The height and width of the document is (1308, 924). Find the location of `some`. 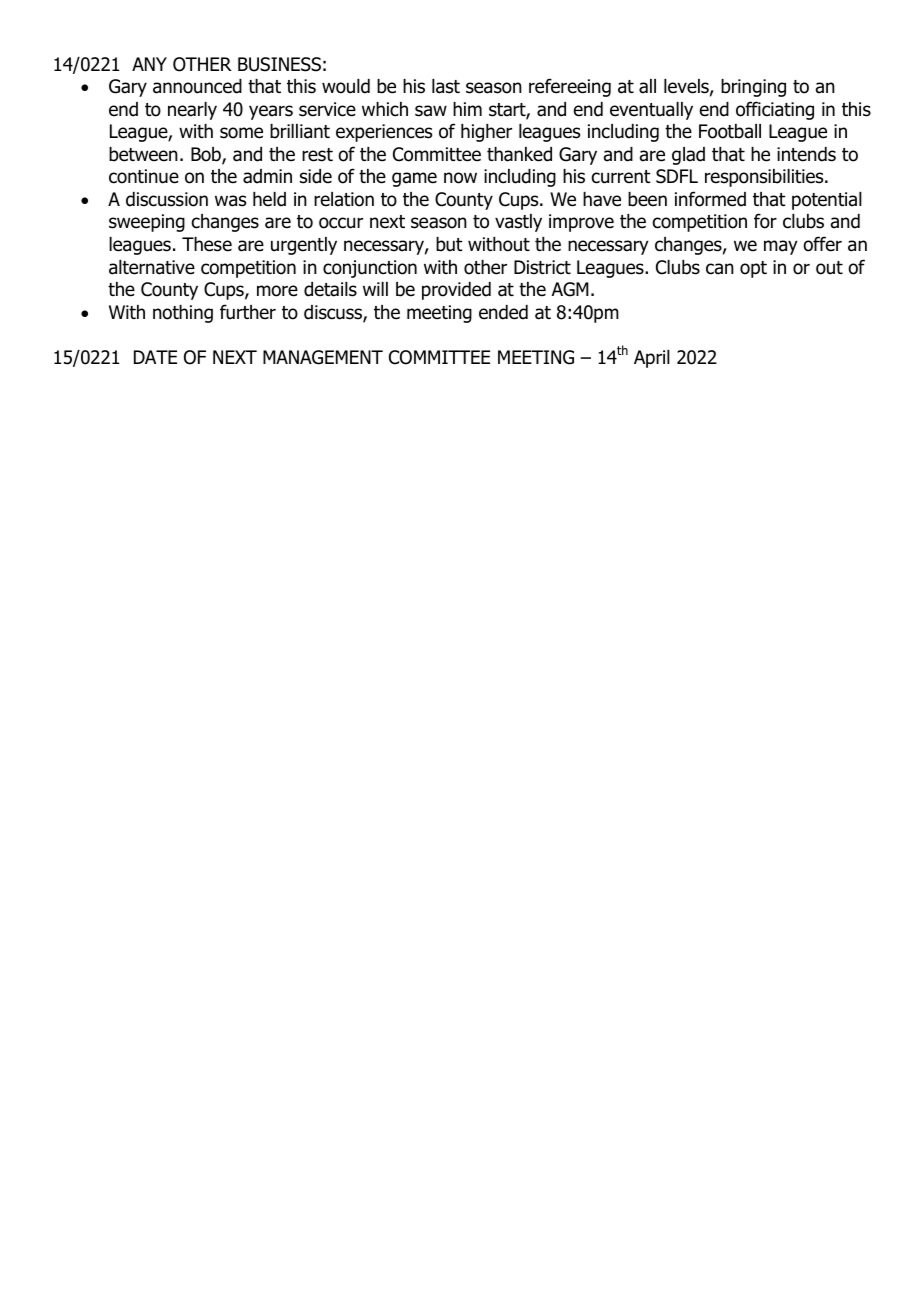

some is located at coordinates (241, 133).
